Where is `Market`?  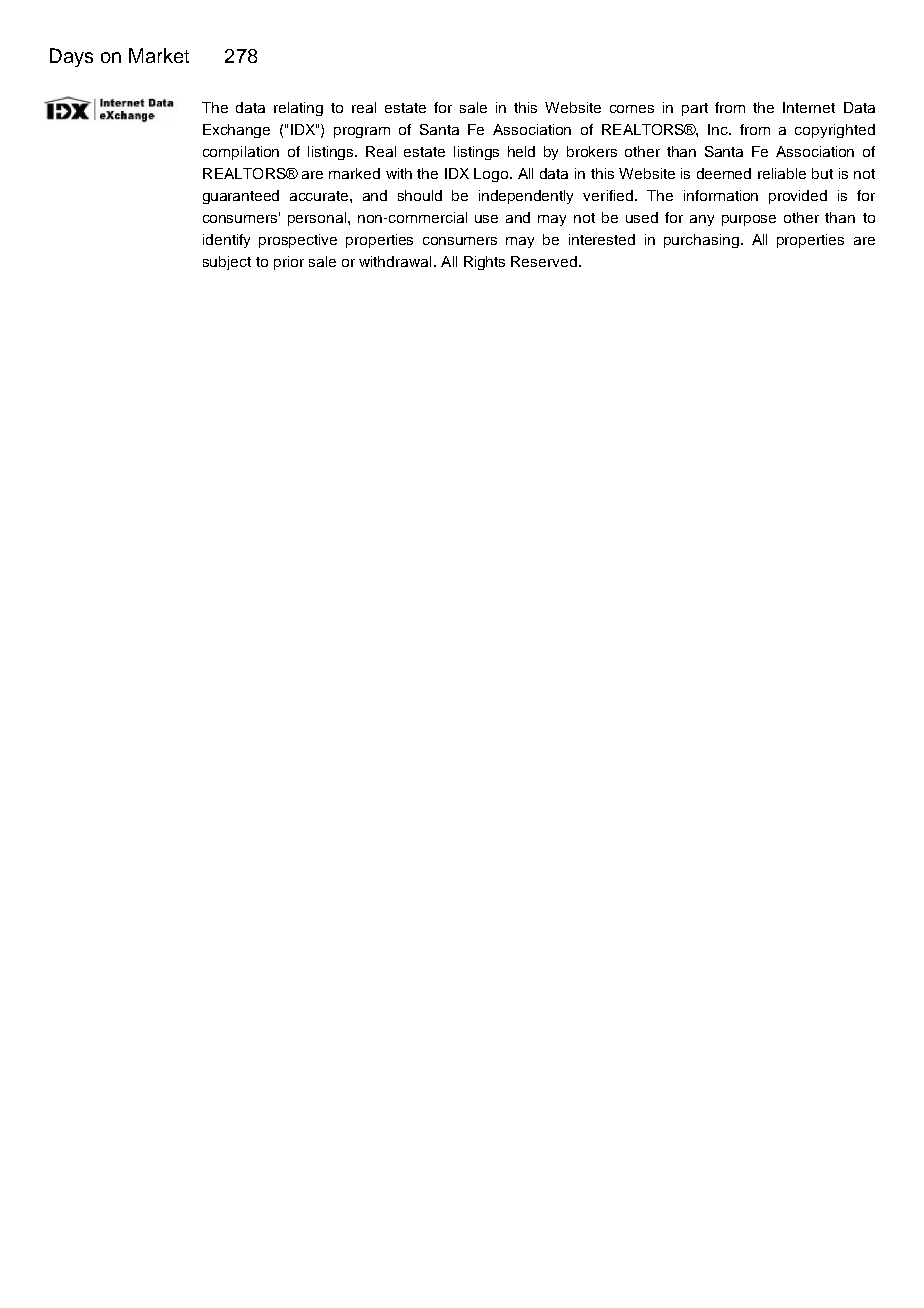 Market is located at coordinates (159, 55).
